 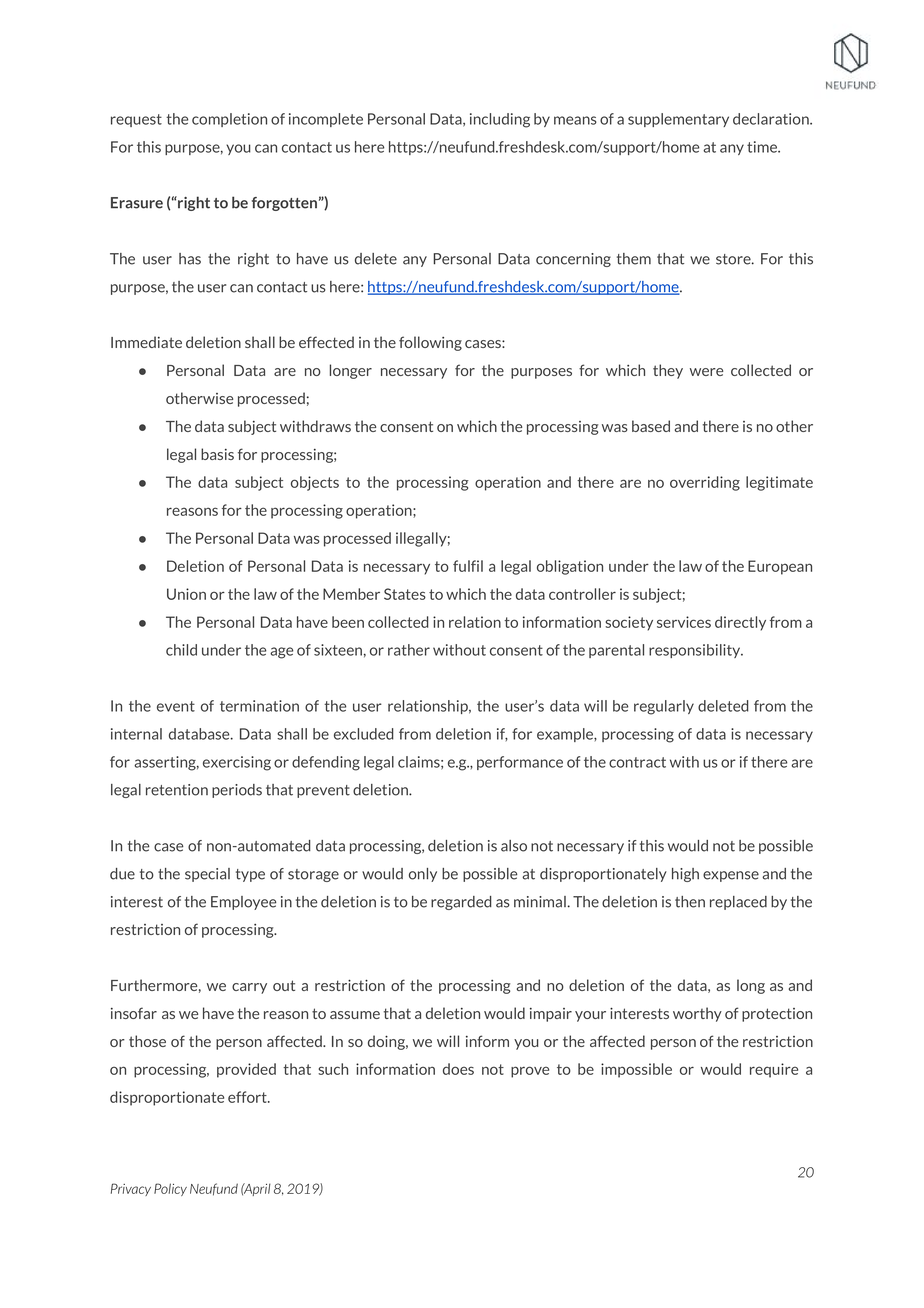 I want to click on following, so click(x=430, y=343).
